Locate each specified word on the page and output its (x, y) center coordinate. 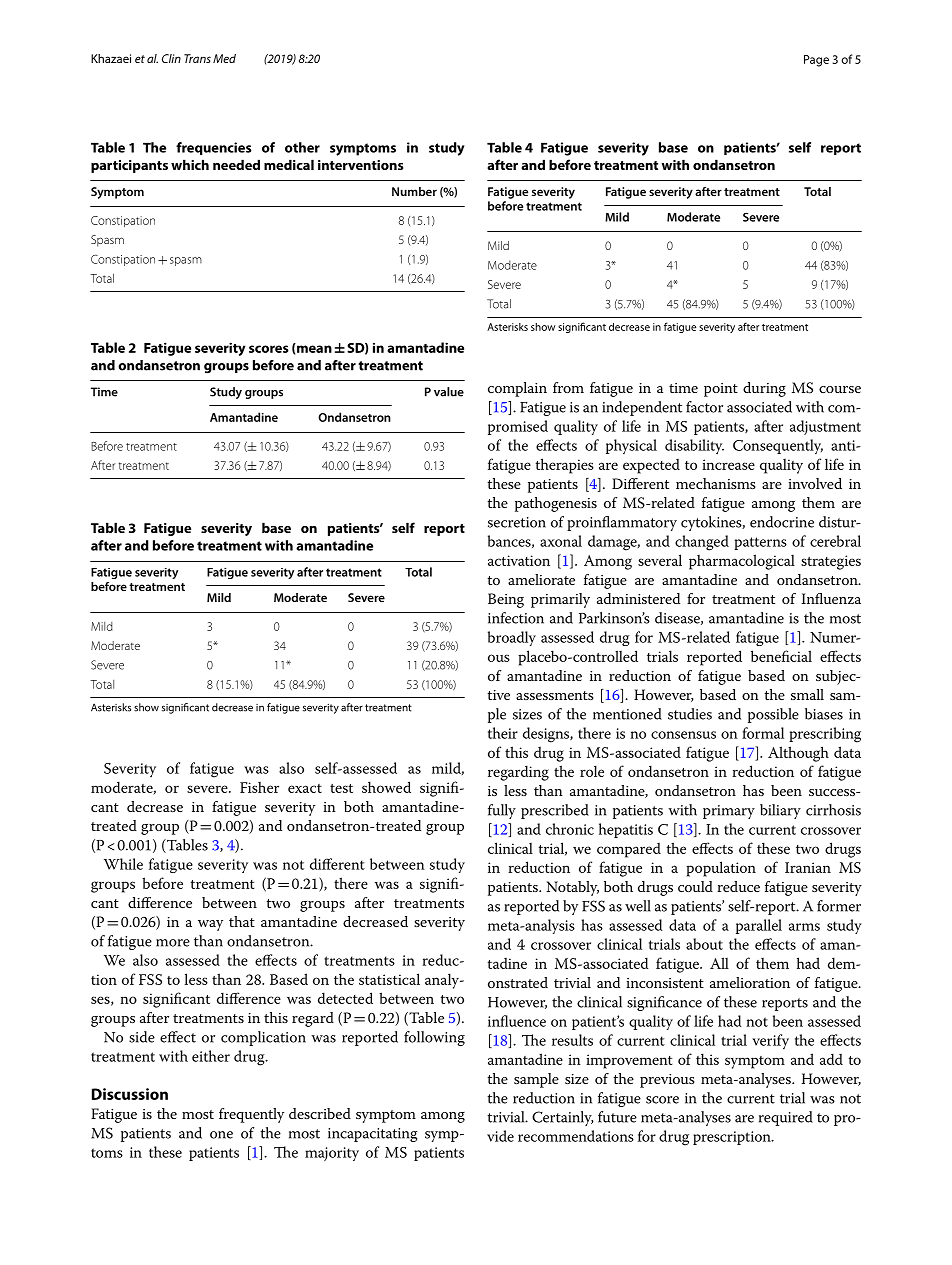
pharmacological (742, 562)
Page (816, 61)
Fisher (259, 787)
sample (536, 1080)
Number (414, 191)
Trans (197, 58)
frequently (251, 1115)
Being (506, 600)
